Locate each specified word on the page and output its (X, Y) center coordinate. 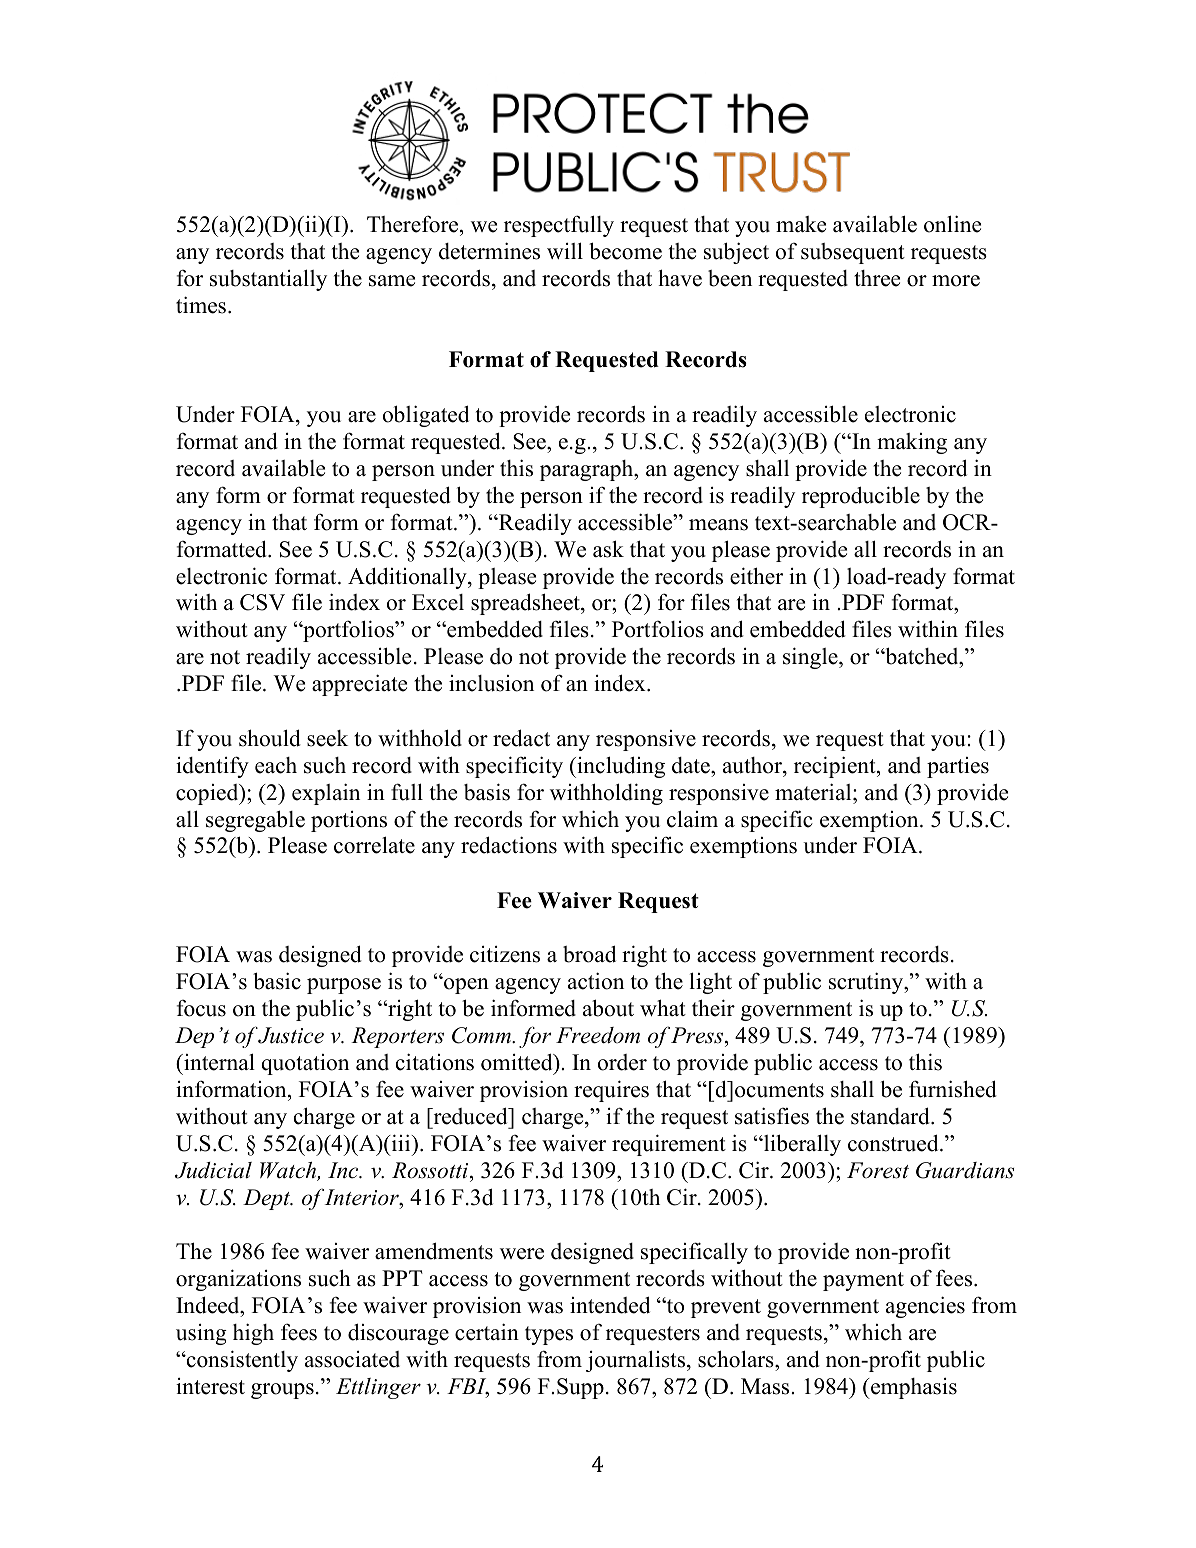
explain (326, 794)
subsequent (853, 253)
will (565, 250)
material (814, 792)
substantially (268, 280)
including (620, 767)
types (549, 1335)
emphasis (913, 1388)
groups (282, 1391)
